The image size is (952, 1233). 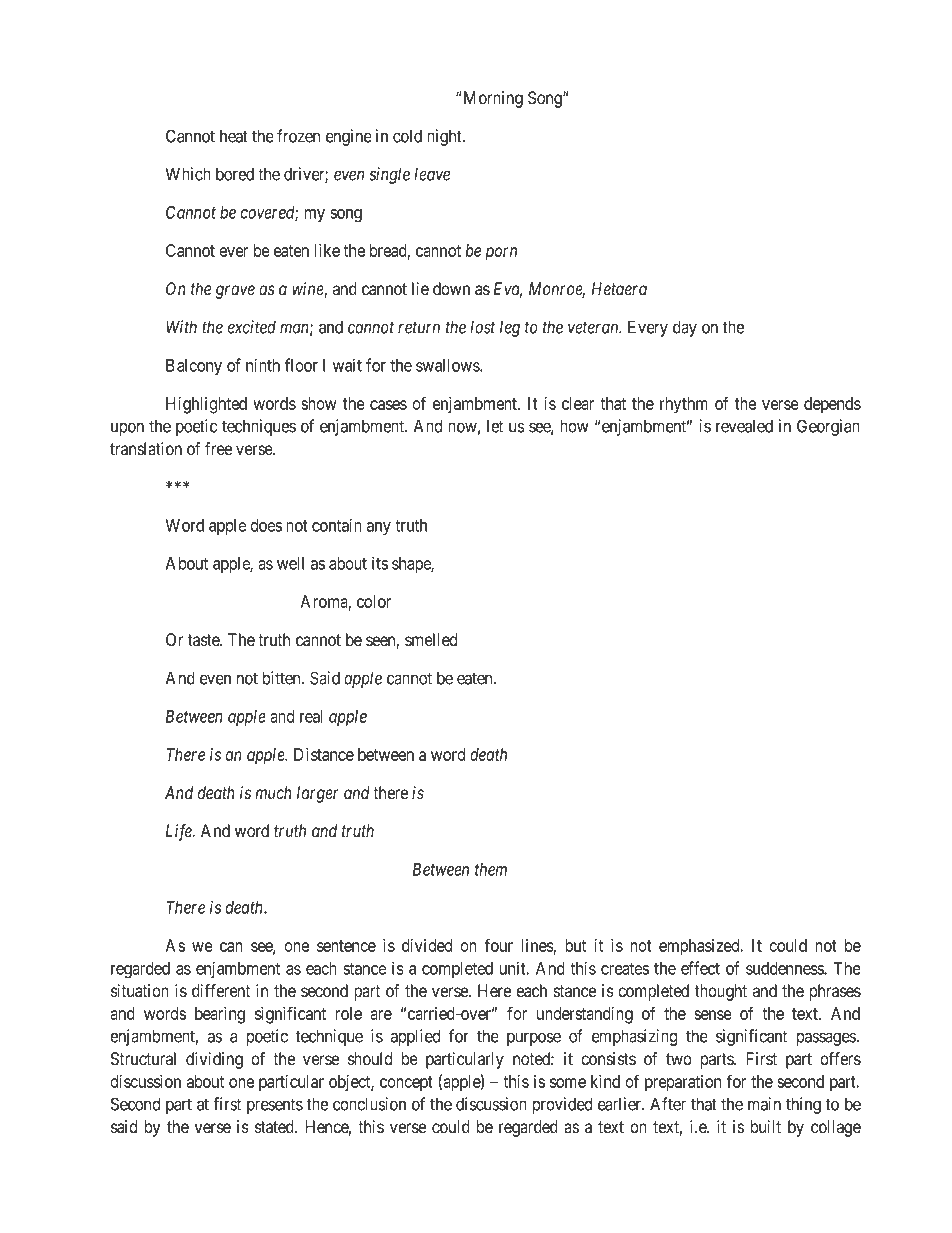 What do you see at coordinates (562, 1105) in the document?
I see `provided` at bounding box center [562, 1105].
